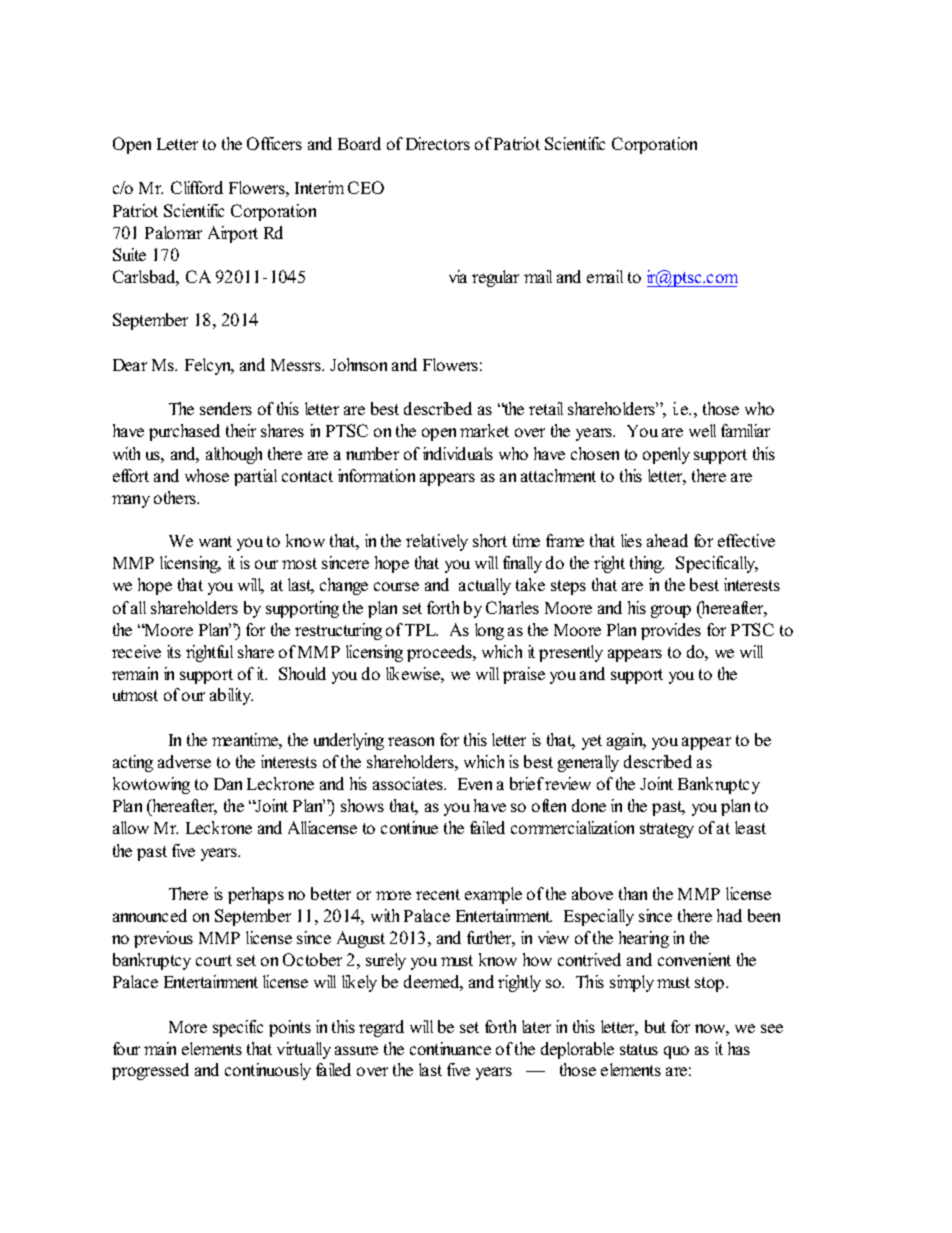 This image has width=952, height=1233. Describe the element at coordinates (671, 611) in the image. I see `group` at that location.
